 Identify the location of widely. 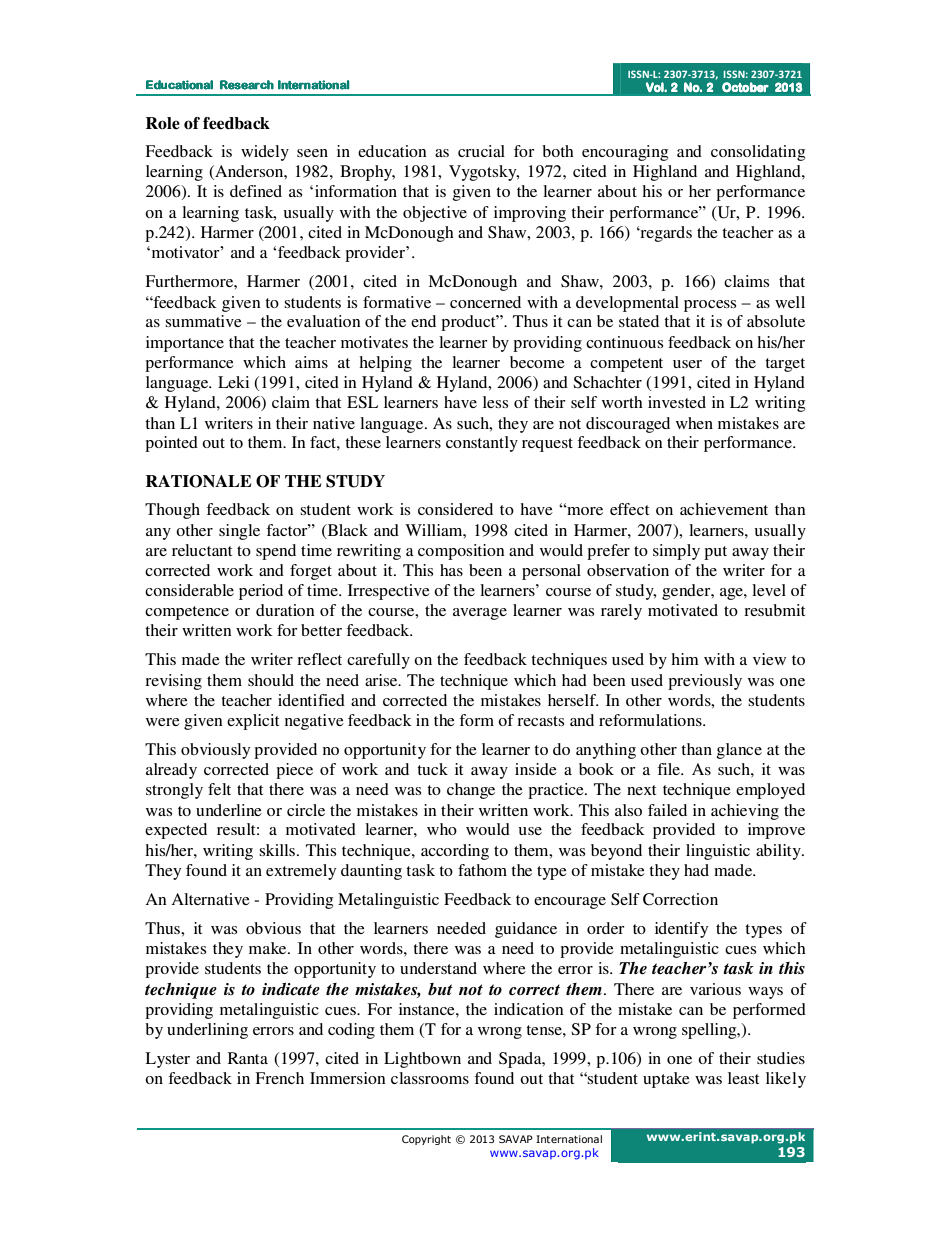
(265, 153).
